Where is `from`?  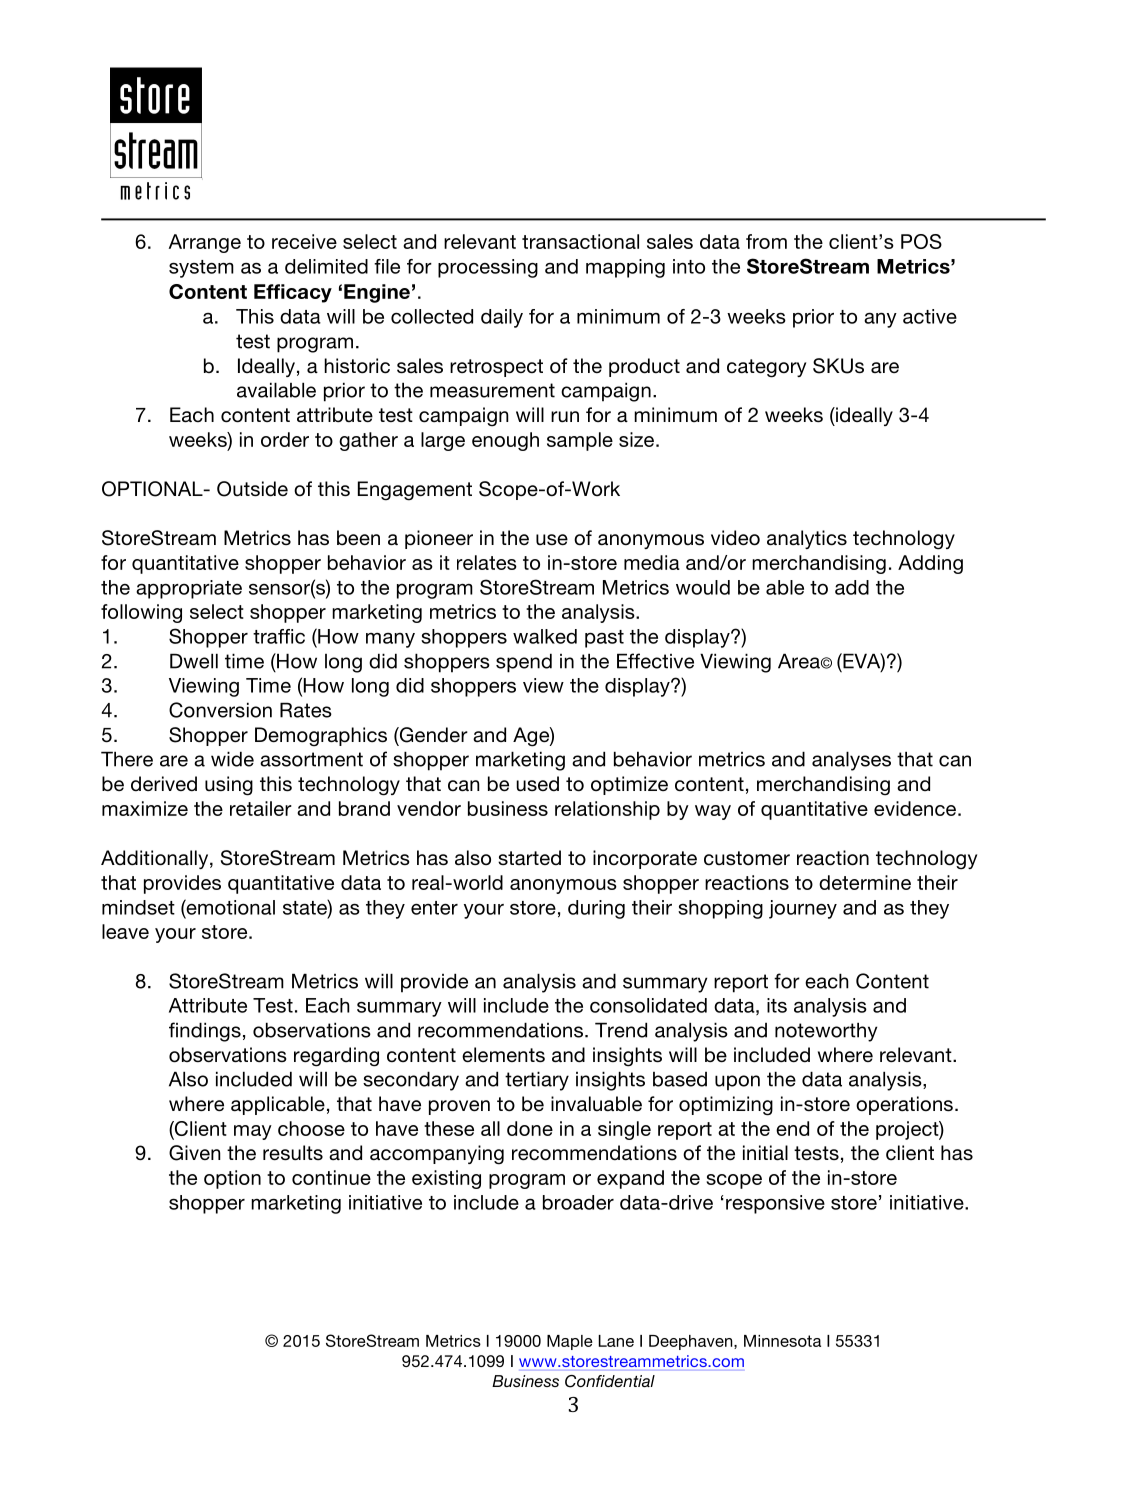 from is located at coordinates (766, 241).
